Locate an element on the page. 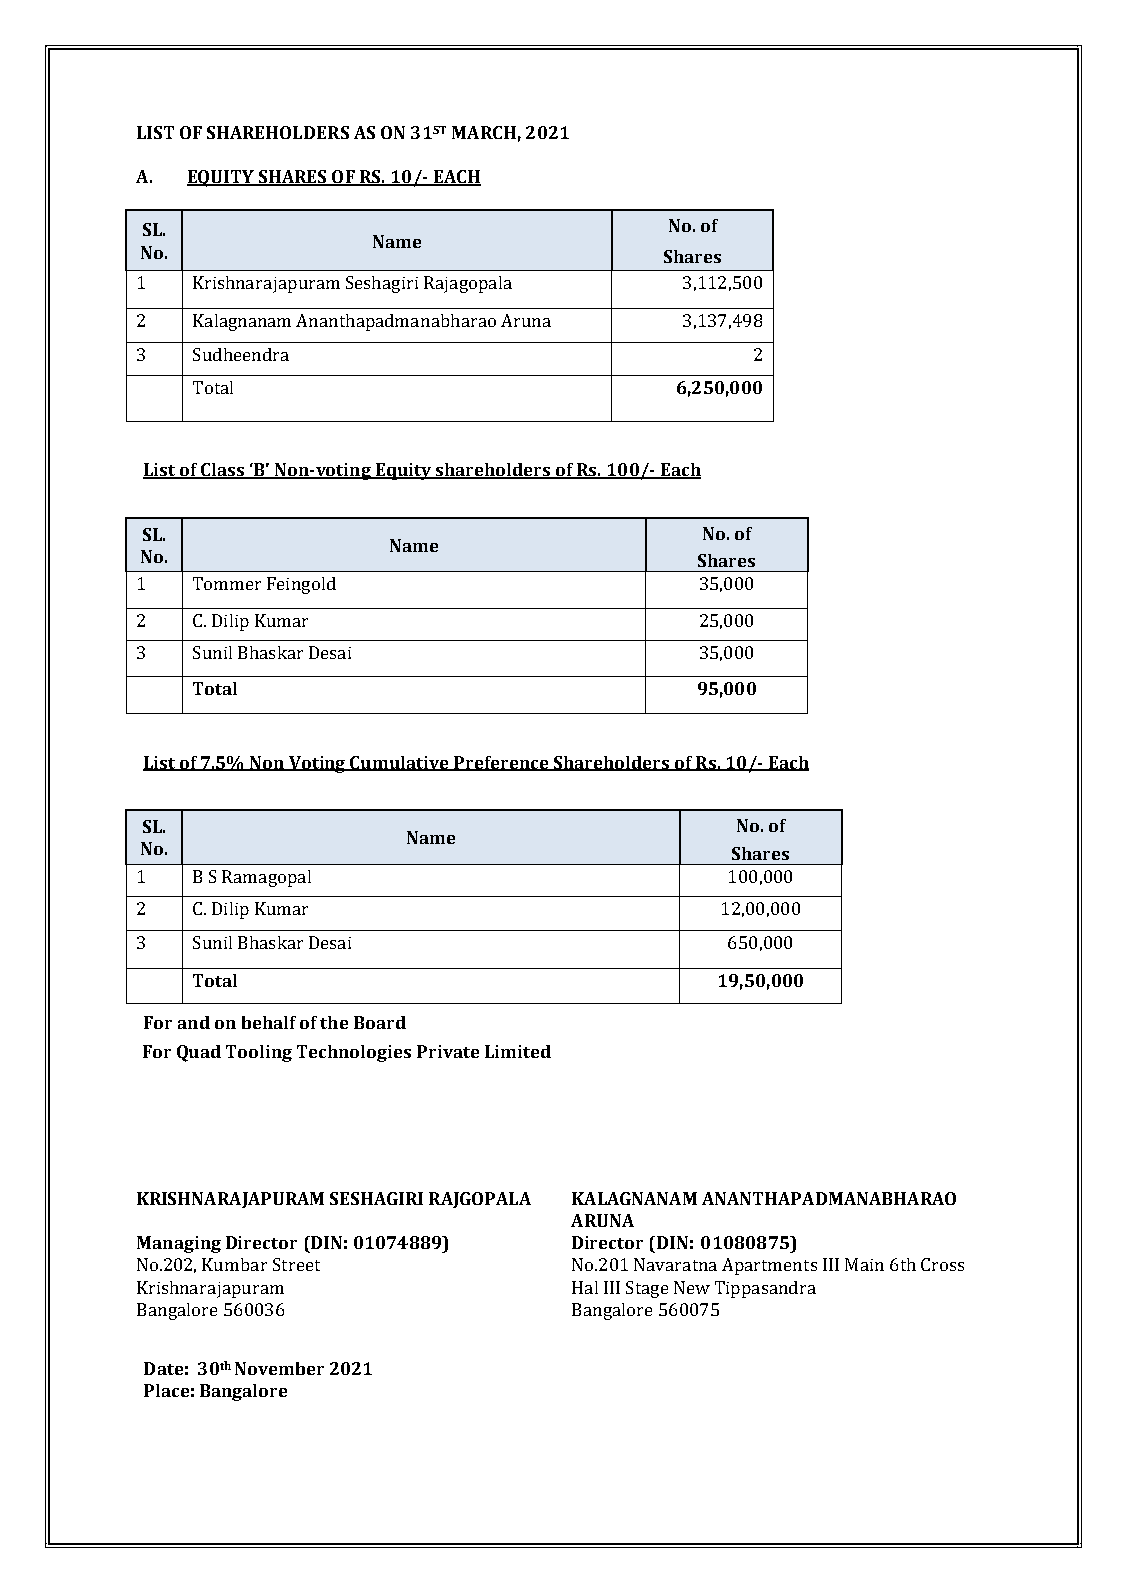 Image resolution: width=1127 pixels, height=1593 pixels. Main is located at coordinates (864, 1264).
